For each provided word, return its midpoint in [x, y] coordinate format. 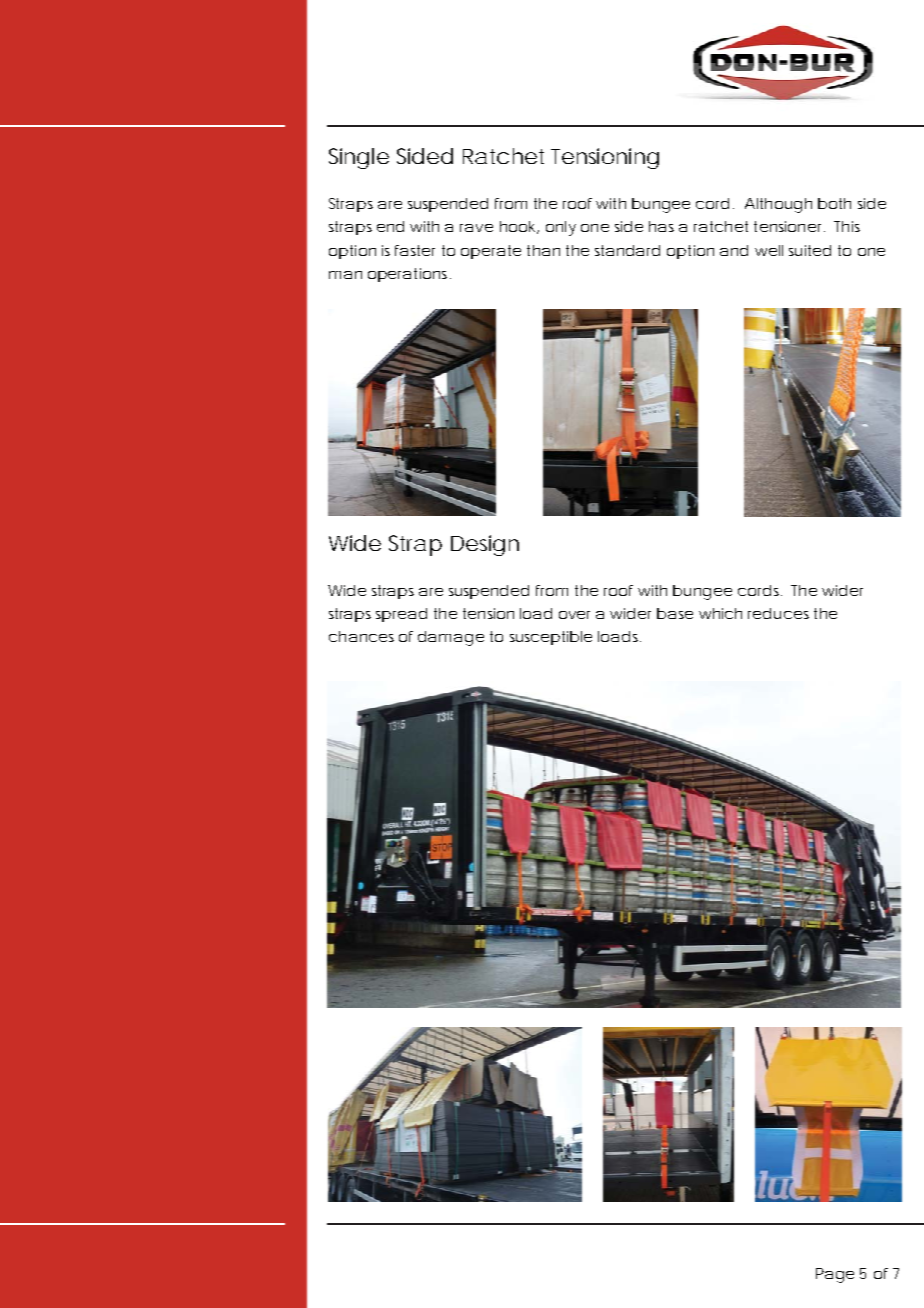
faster [415, 250]
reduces [778, 613]
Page [835, 1275]
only [561, 228]
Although [778, 205]
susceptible [551, 638]
